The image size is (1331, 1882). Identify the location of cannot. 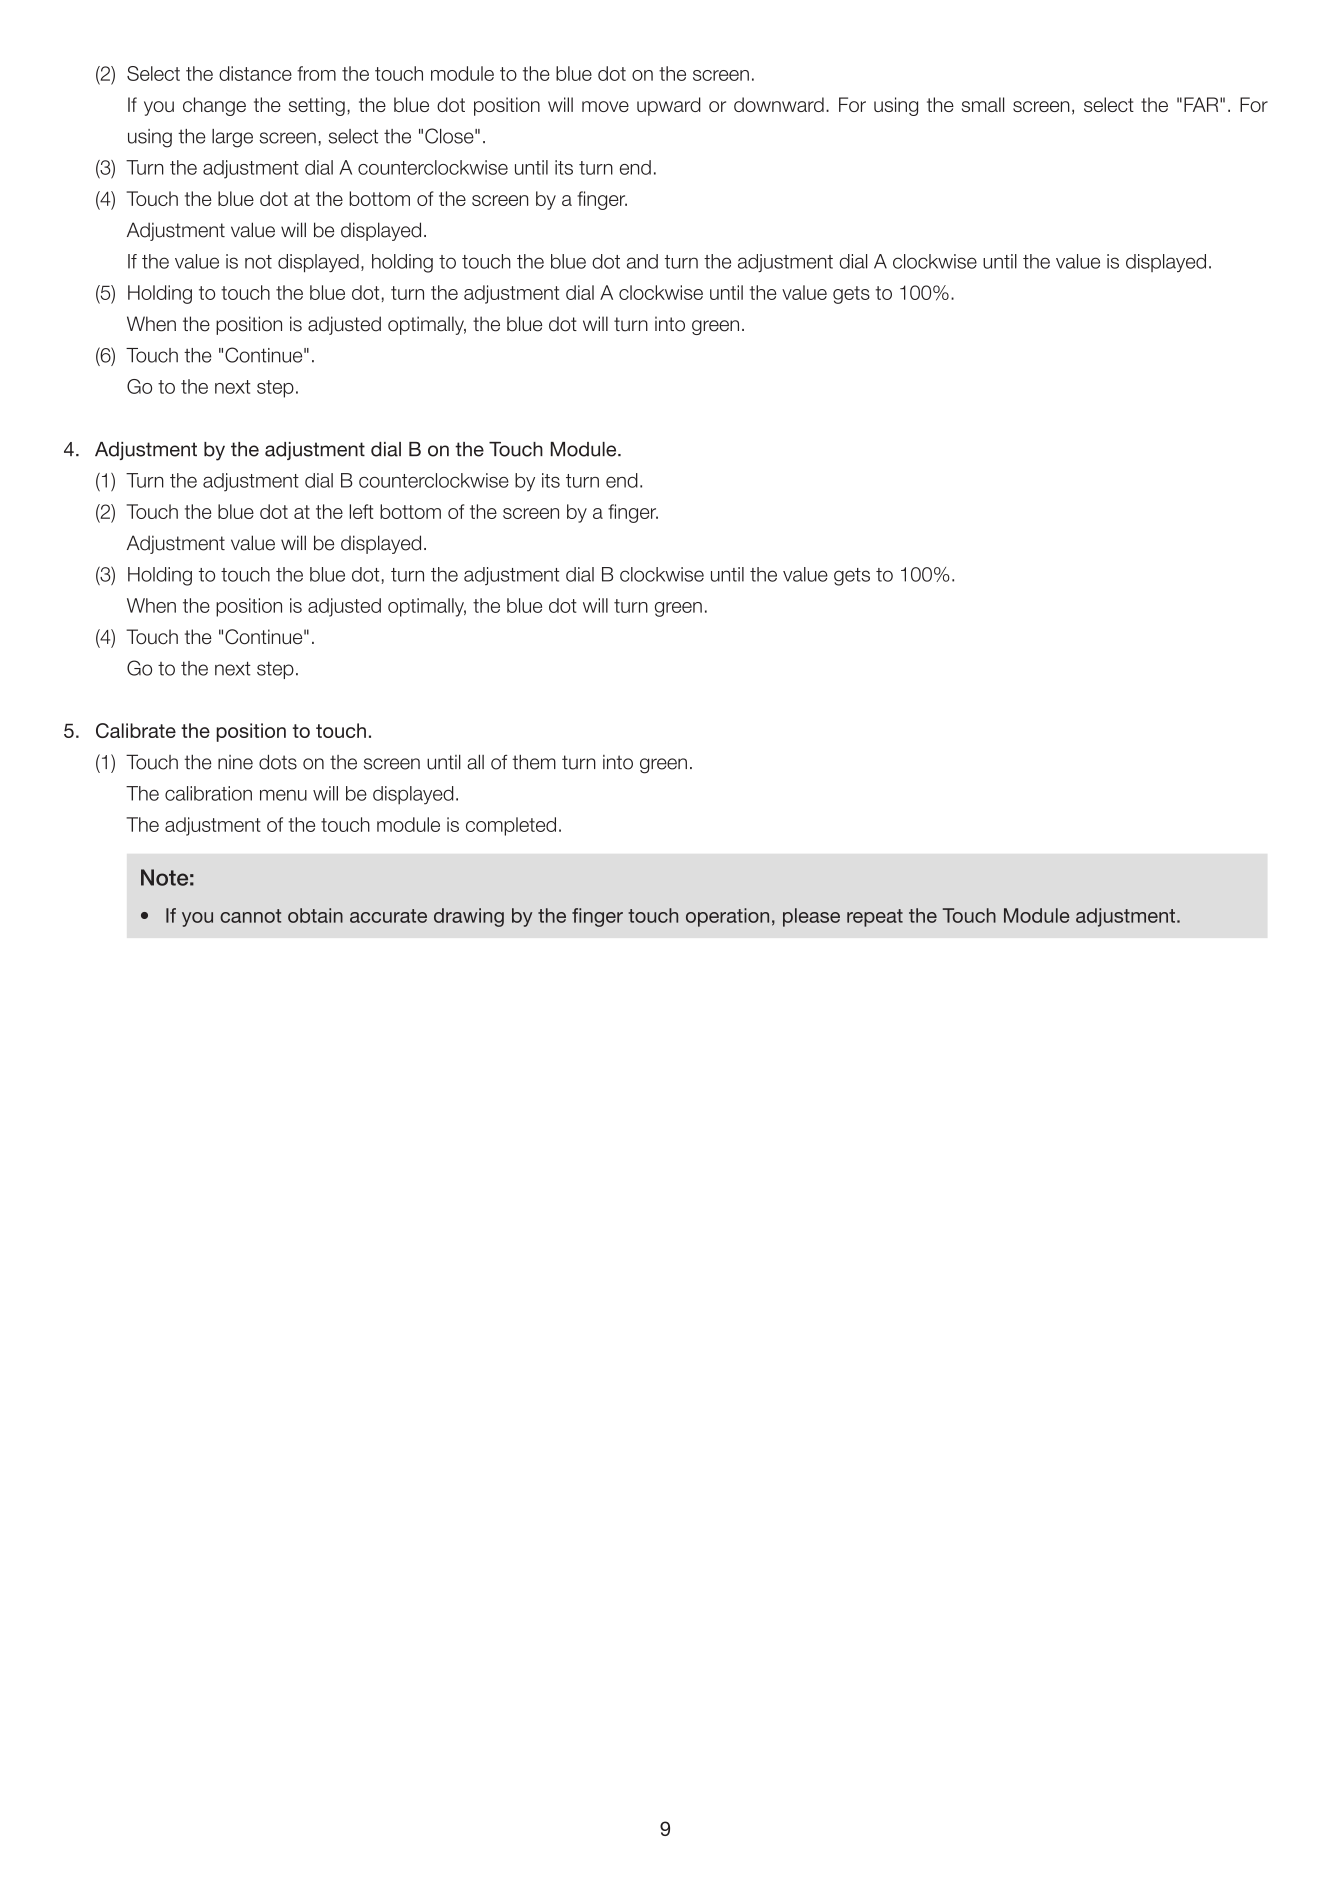
(250, 916).
